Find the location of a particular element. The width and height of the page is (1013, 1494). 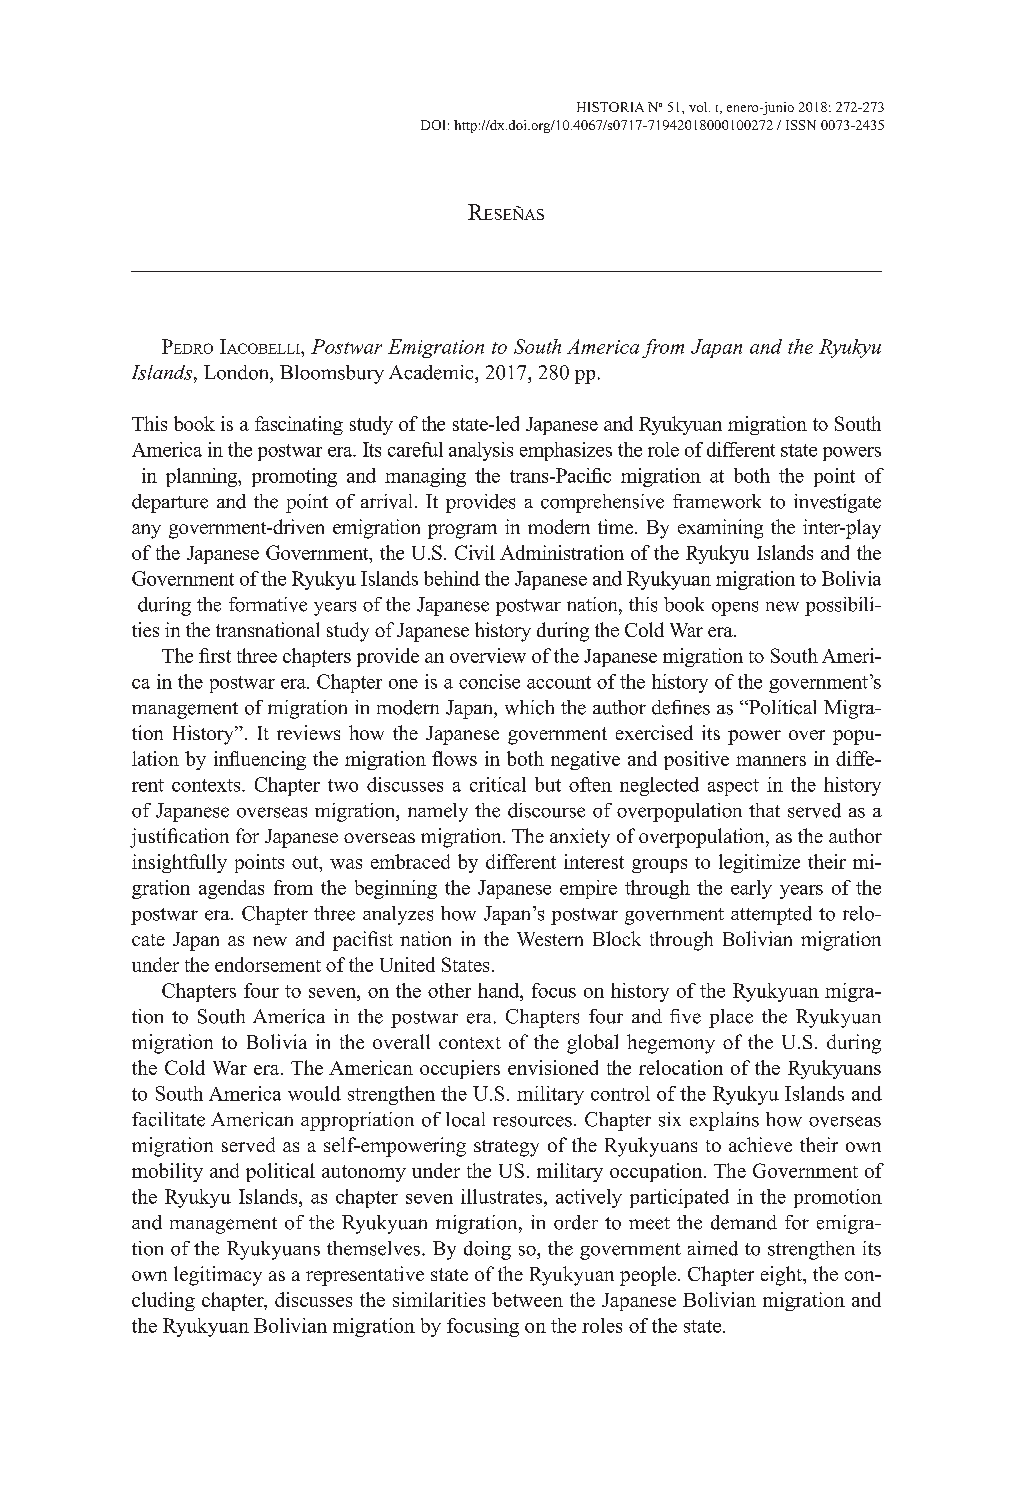

that is located at coordinates (764, 810).
